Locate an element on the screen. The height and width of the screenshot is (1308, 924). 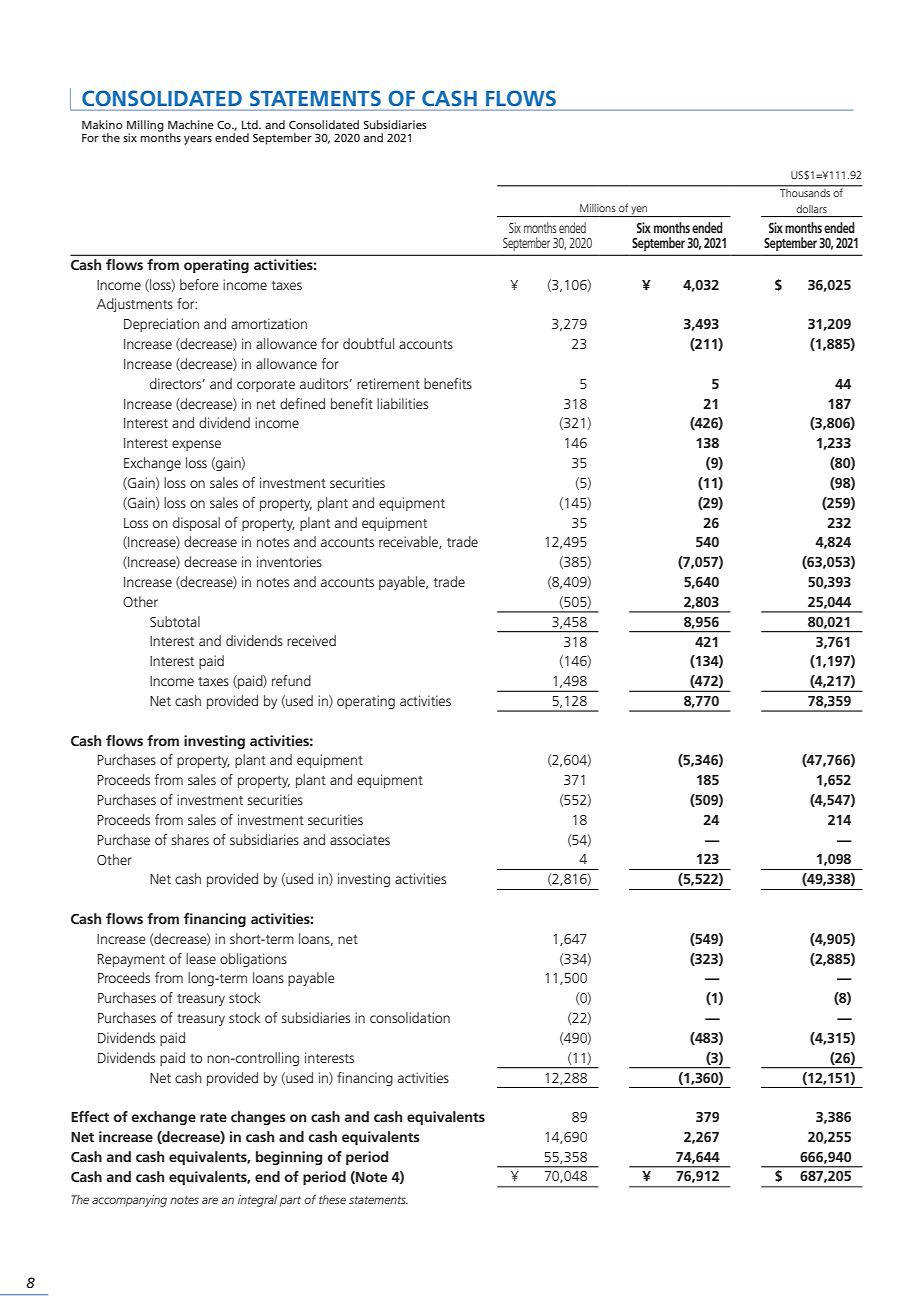
disposal is located at coordinates (196, 524).
